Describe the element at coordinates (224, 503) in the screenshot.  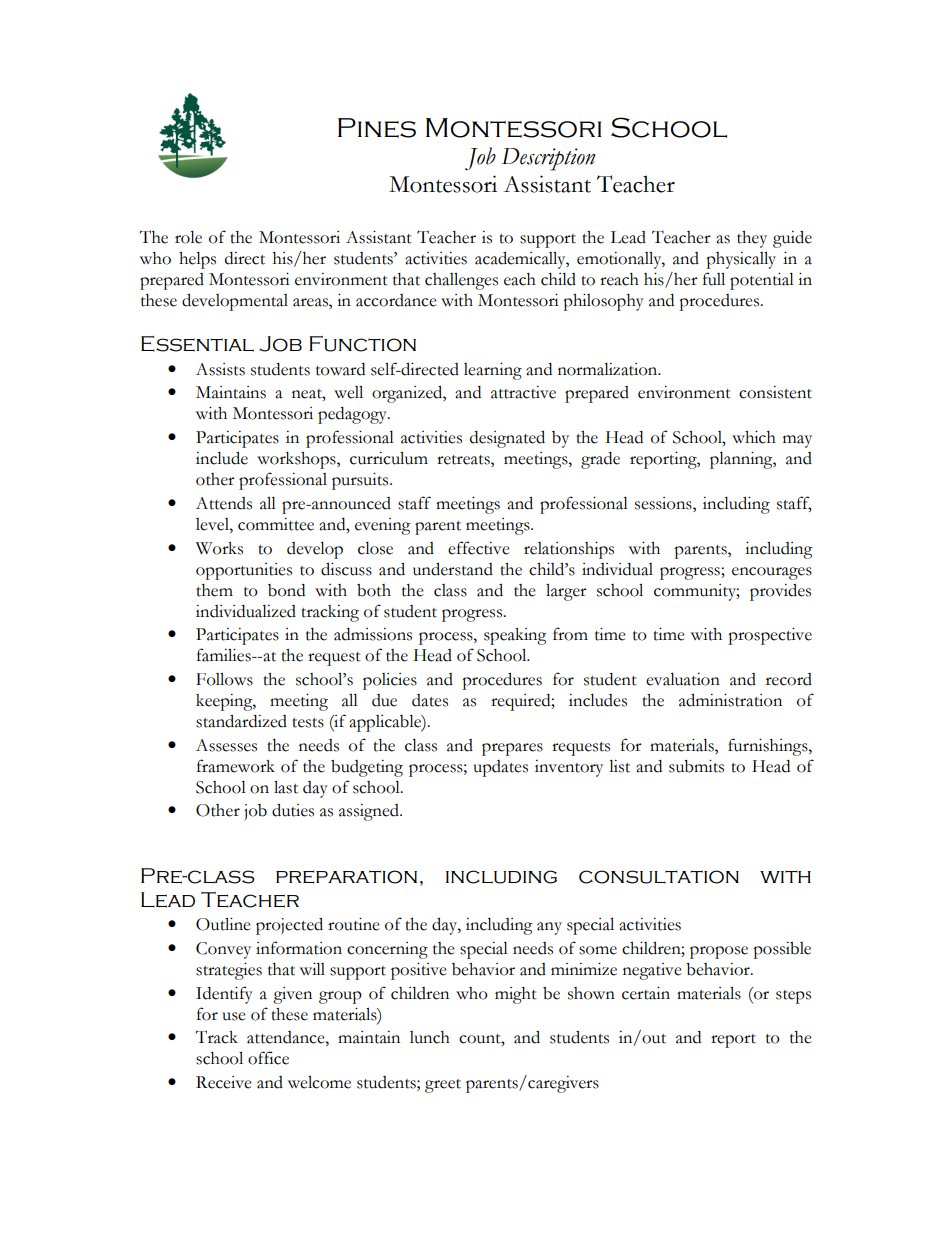
I see `Attends` at that location.
